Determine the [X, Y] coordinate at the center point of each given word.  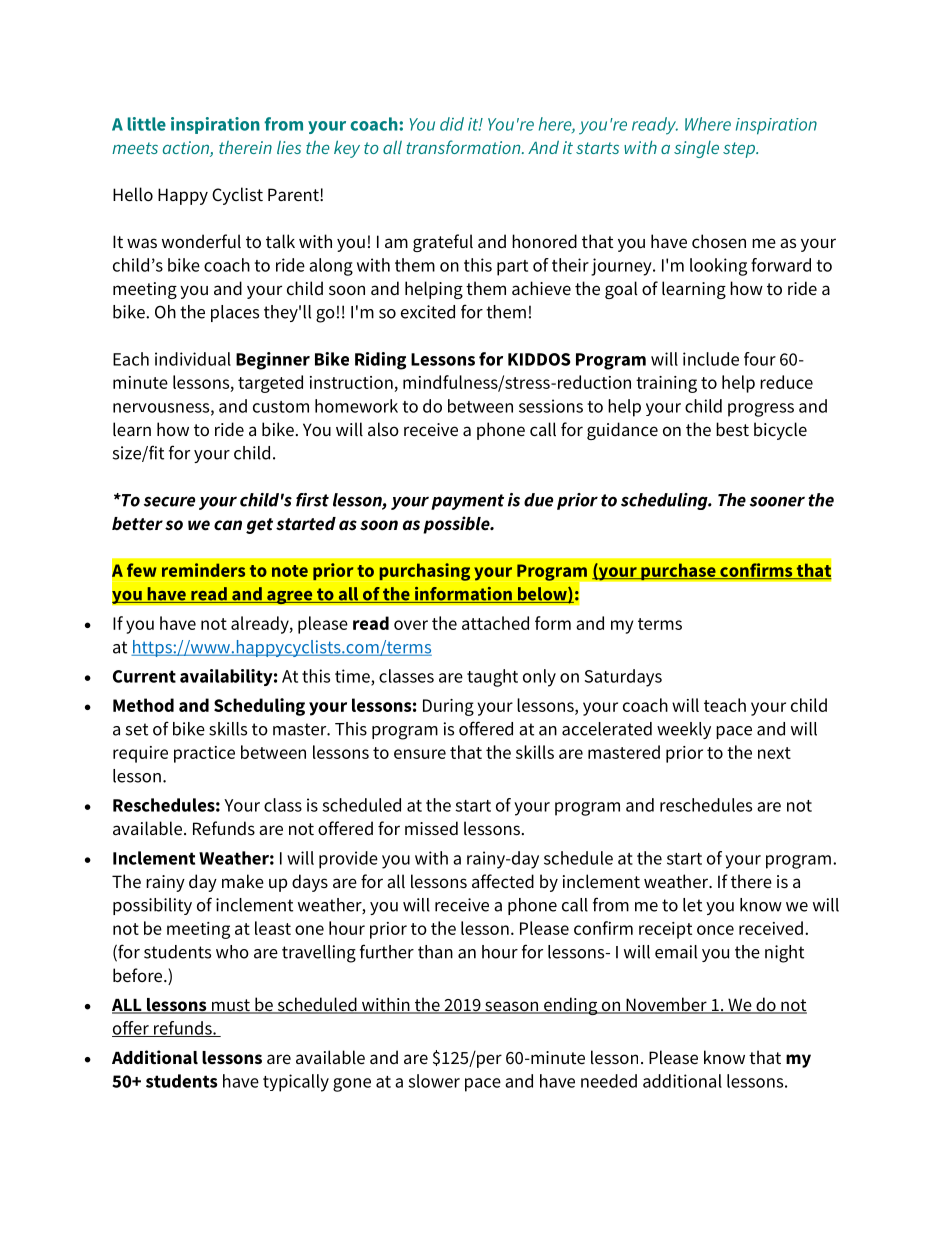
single [696, 149]
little [147, 124]
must [230, 1006]
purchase [678, 572]
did [452, 124]
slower [434, 1081]
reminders [203, 570]
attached [495, 623]
